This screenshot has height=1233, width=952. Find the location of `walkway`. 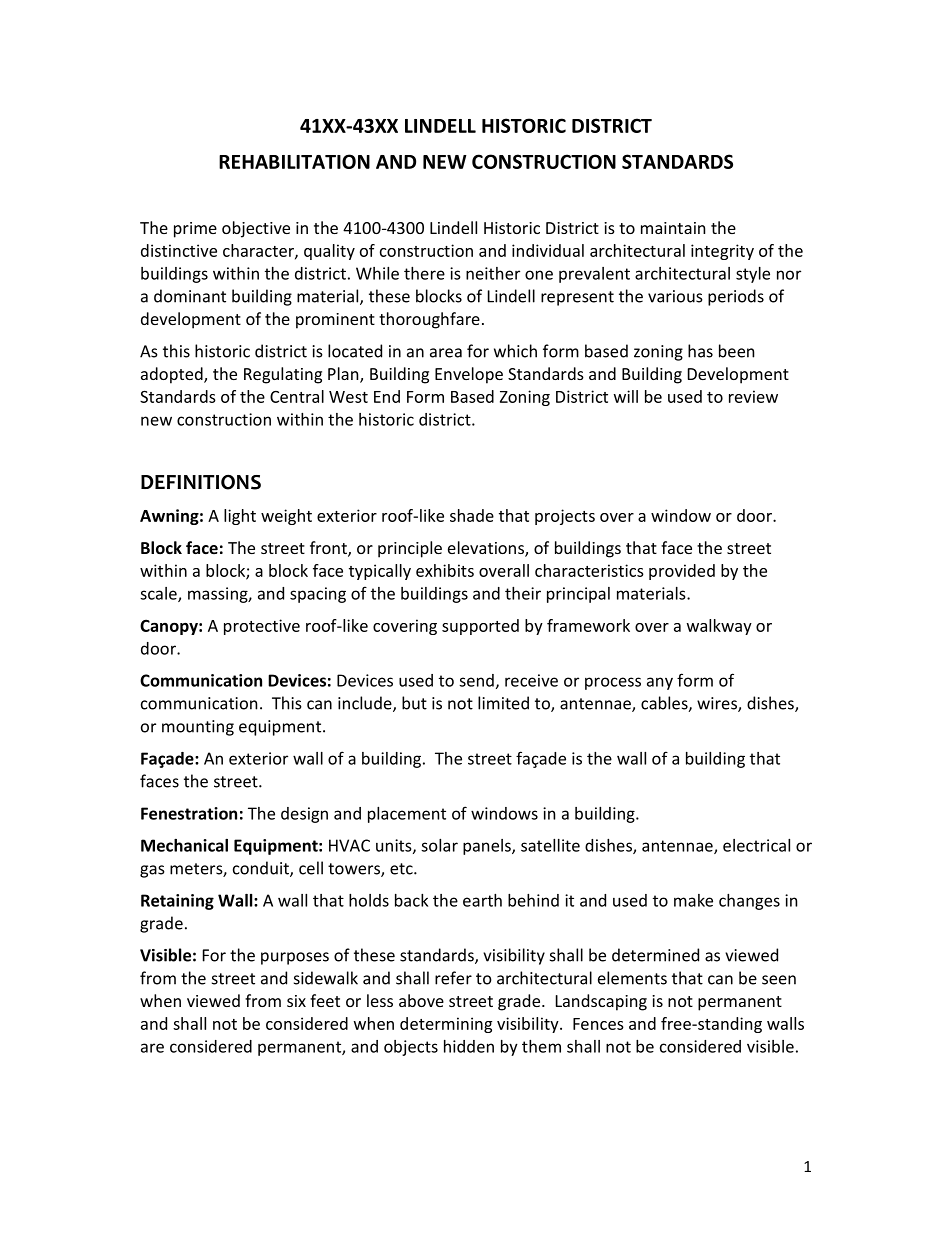

walkway is located at coordinates (719, 627).
